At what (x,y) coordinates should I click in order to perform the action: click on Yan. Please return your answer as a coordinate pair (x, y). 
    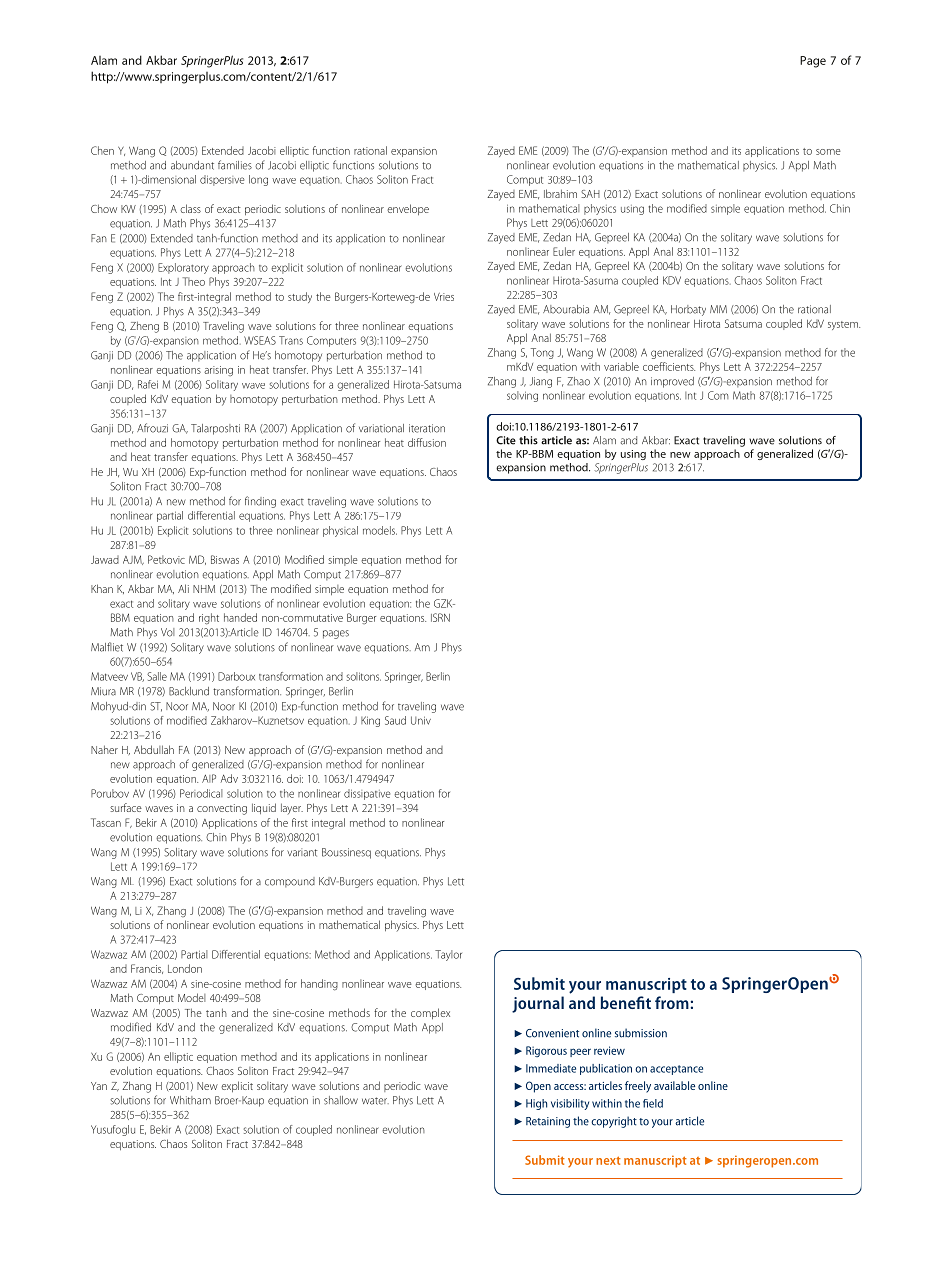
    Looking at the image, I should click on (99, 1086).
